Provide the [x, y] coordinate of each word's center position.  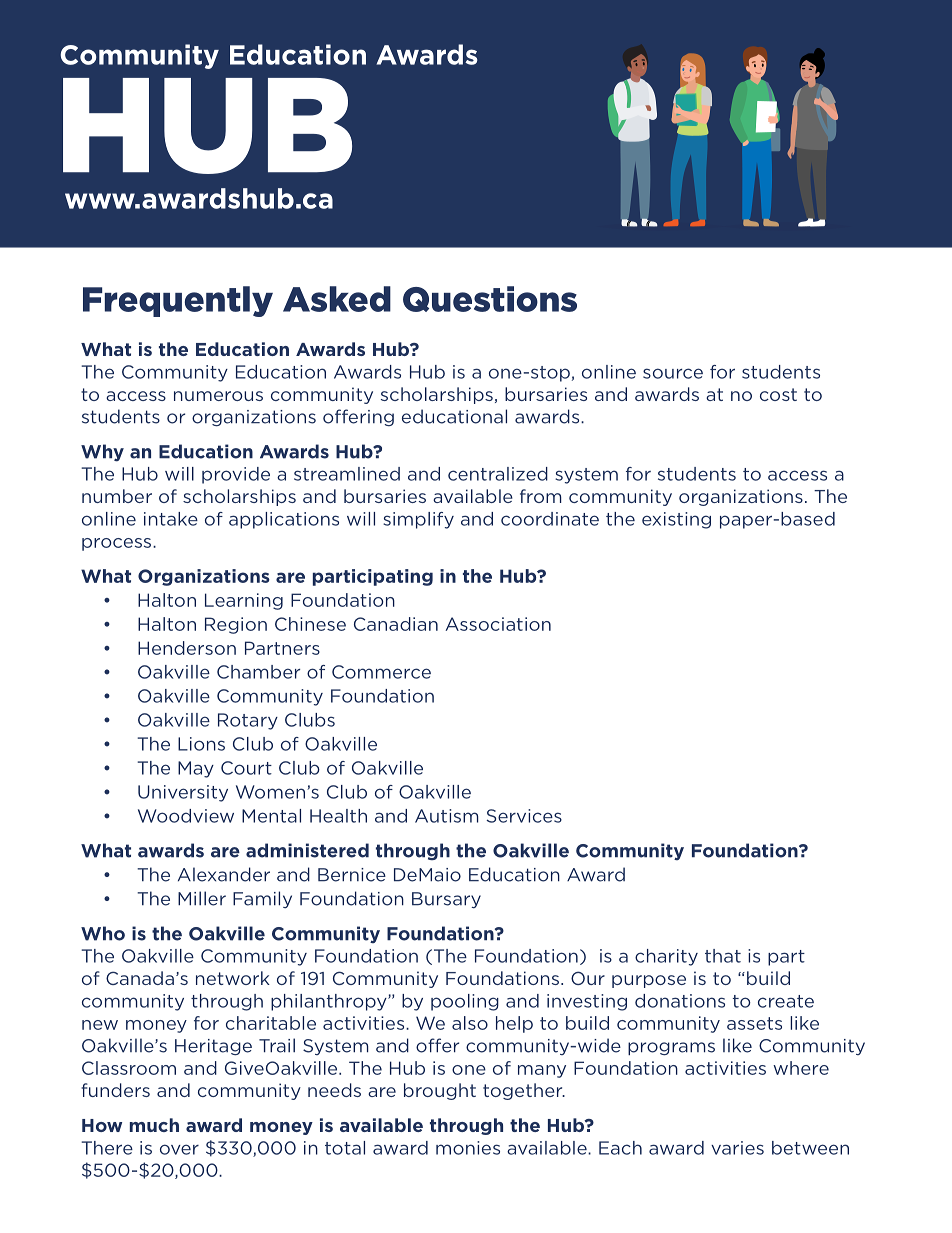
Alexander [224, 874]
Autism [447, 816]
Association [498, 624]
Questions [490, 299]
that [723, 956]
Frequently [178, 301]
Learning [244, 601]
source [673, 373]
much [154, 1125]
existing [676, 520]
